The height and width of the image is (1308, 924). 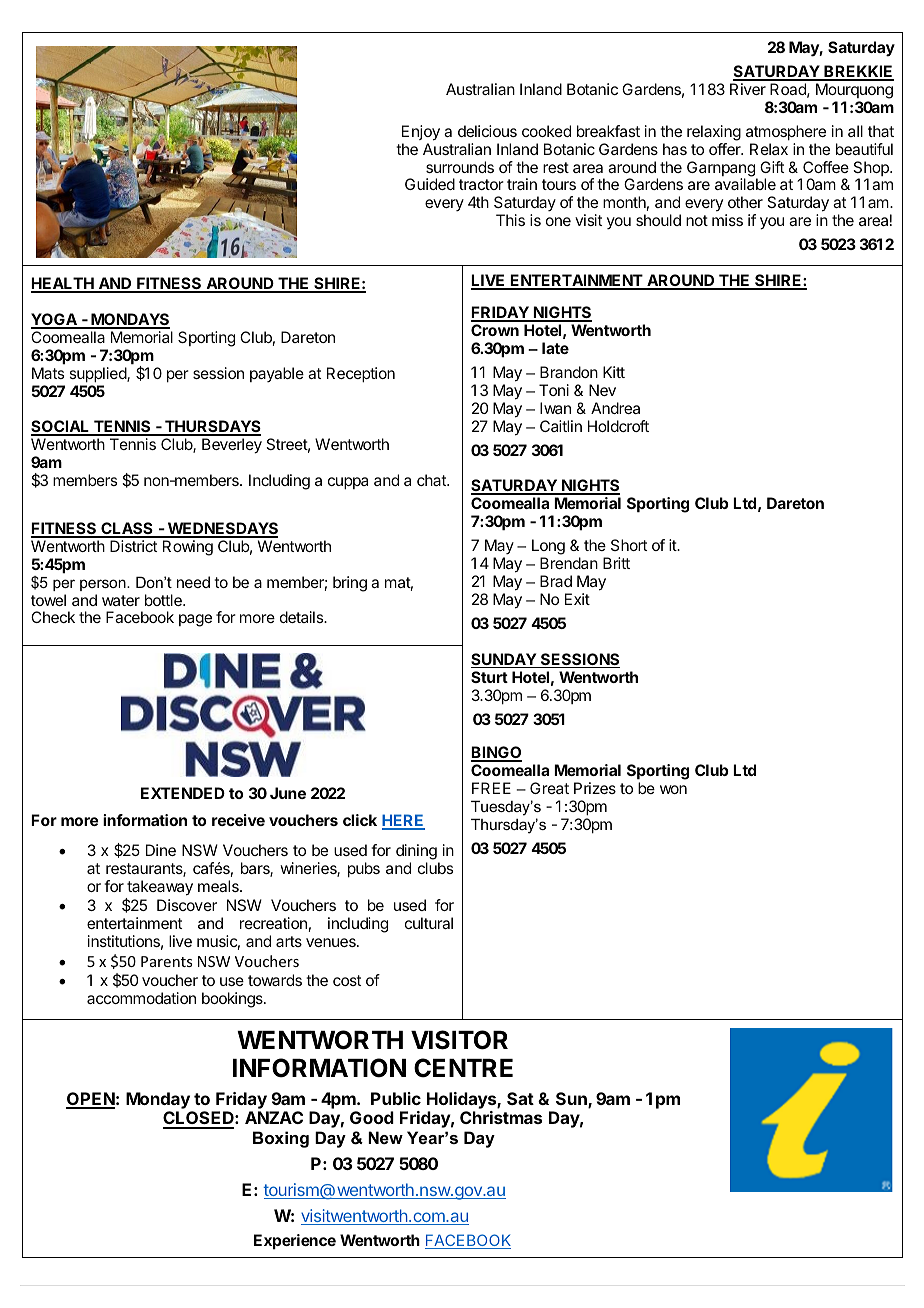 I want to click on HEALTH, so click(x=63, y=284).
